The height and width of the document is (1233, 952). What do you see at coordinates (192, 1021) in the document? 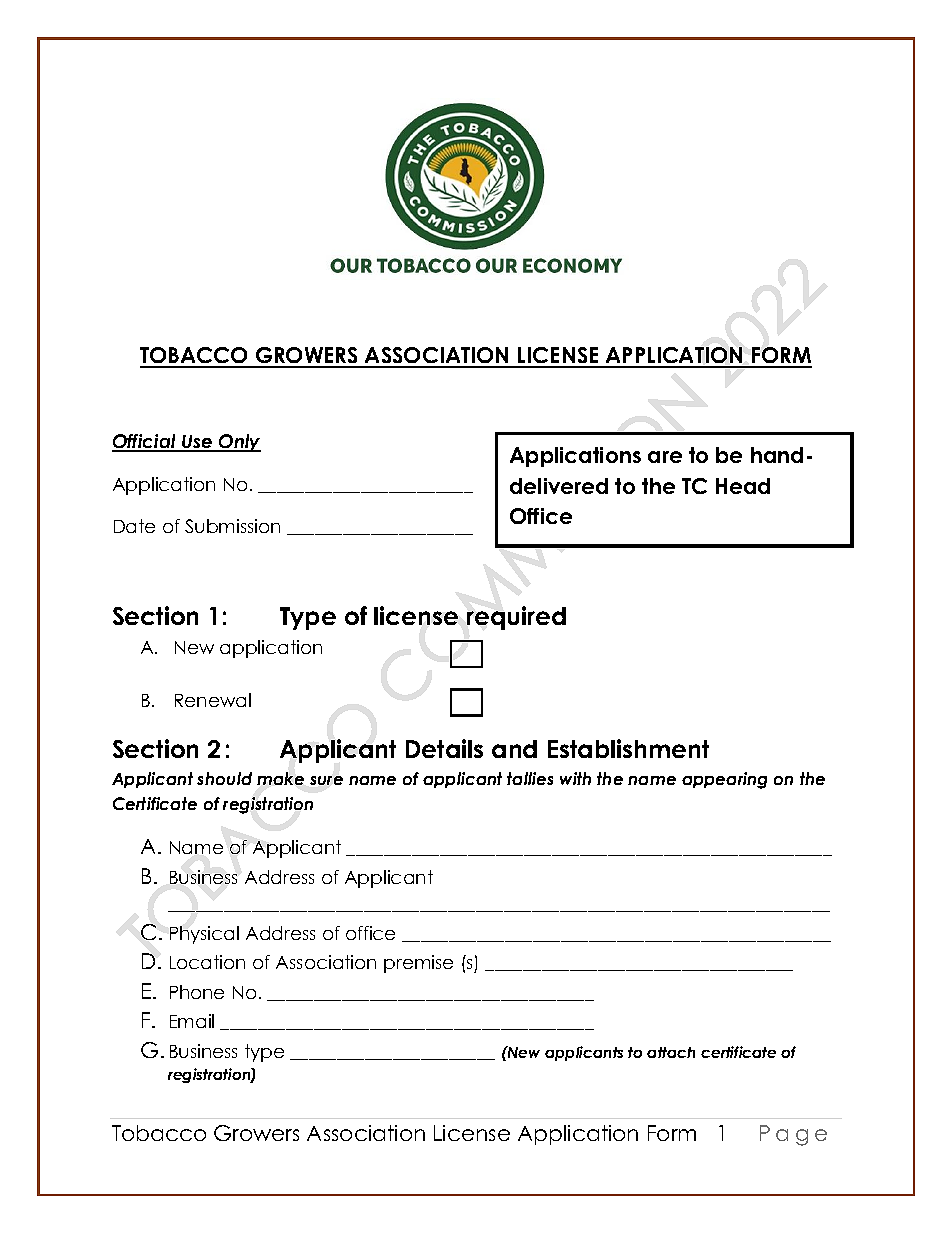
I see `Email` at bounding box center [192, 1021].
